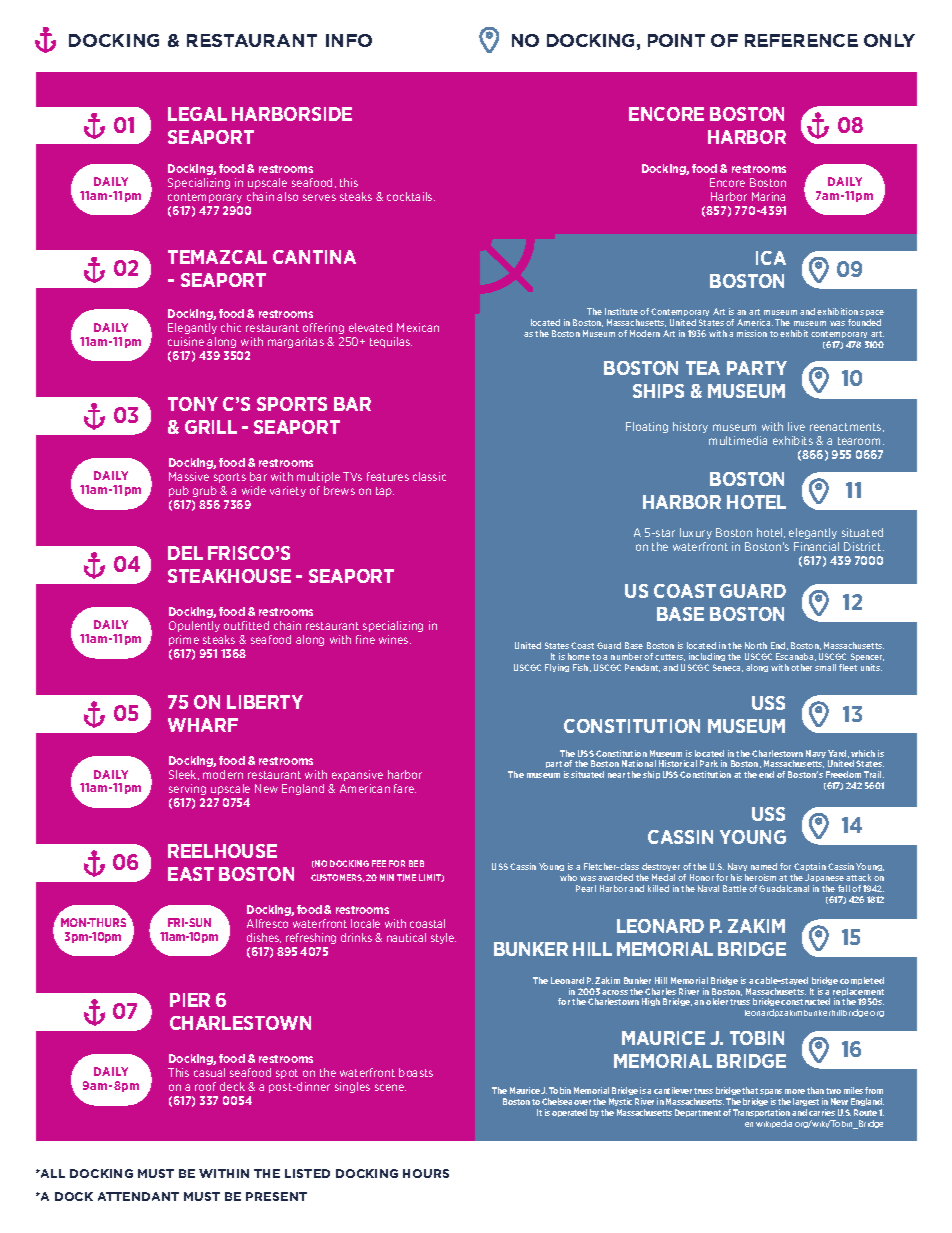  I want to click on LEGAL, so click(197, 114).
